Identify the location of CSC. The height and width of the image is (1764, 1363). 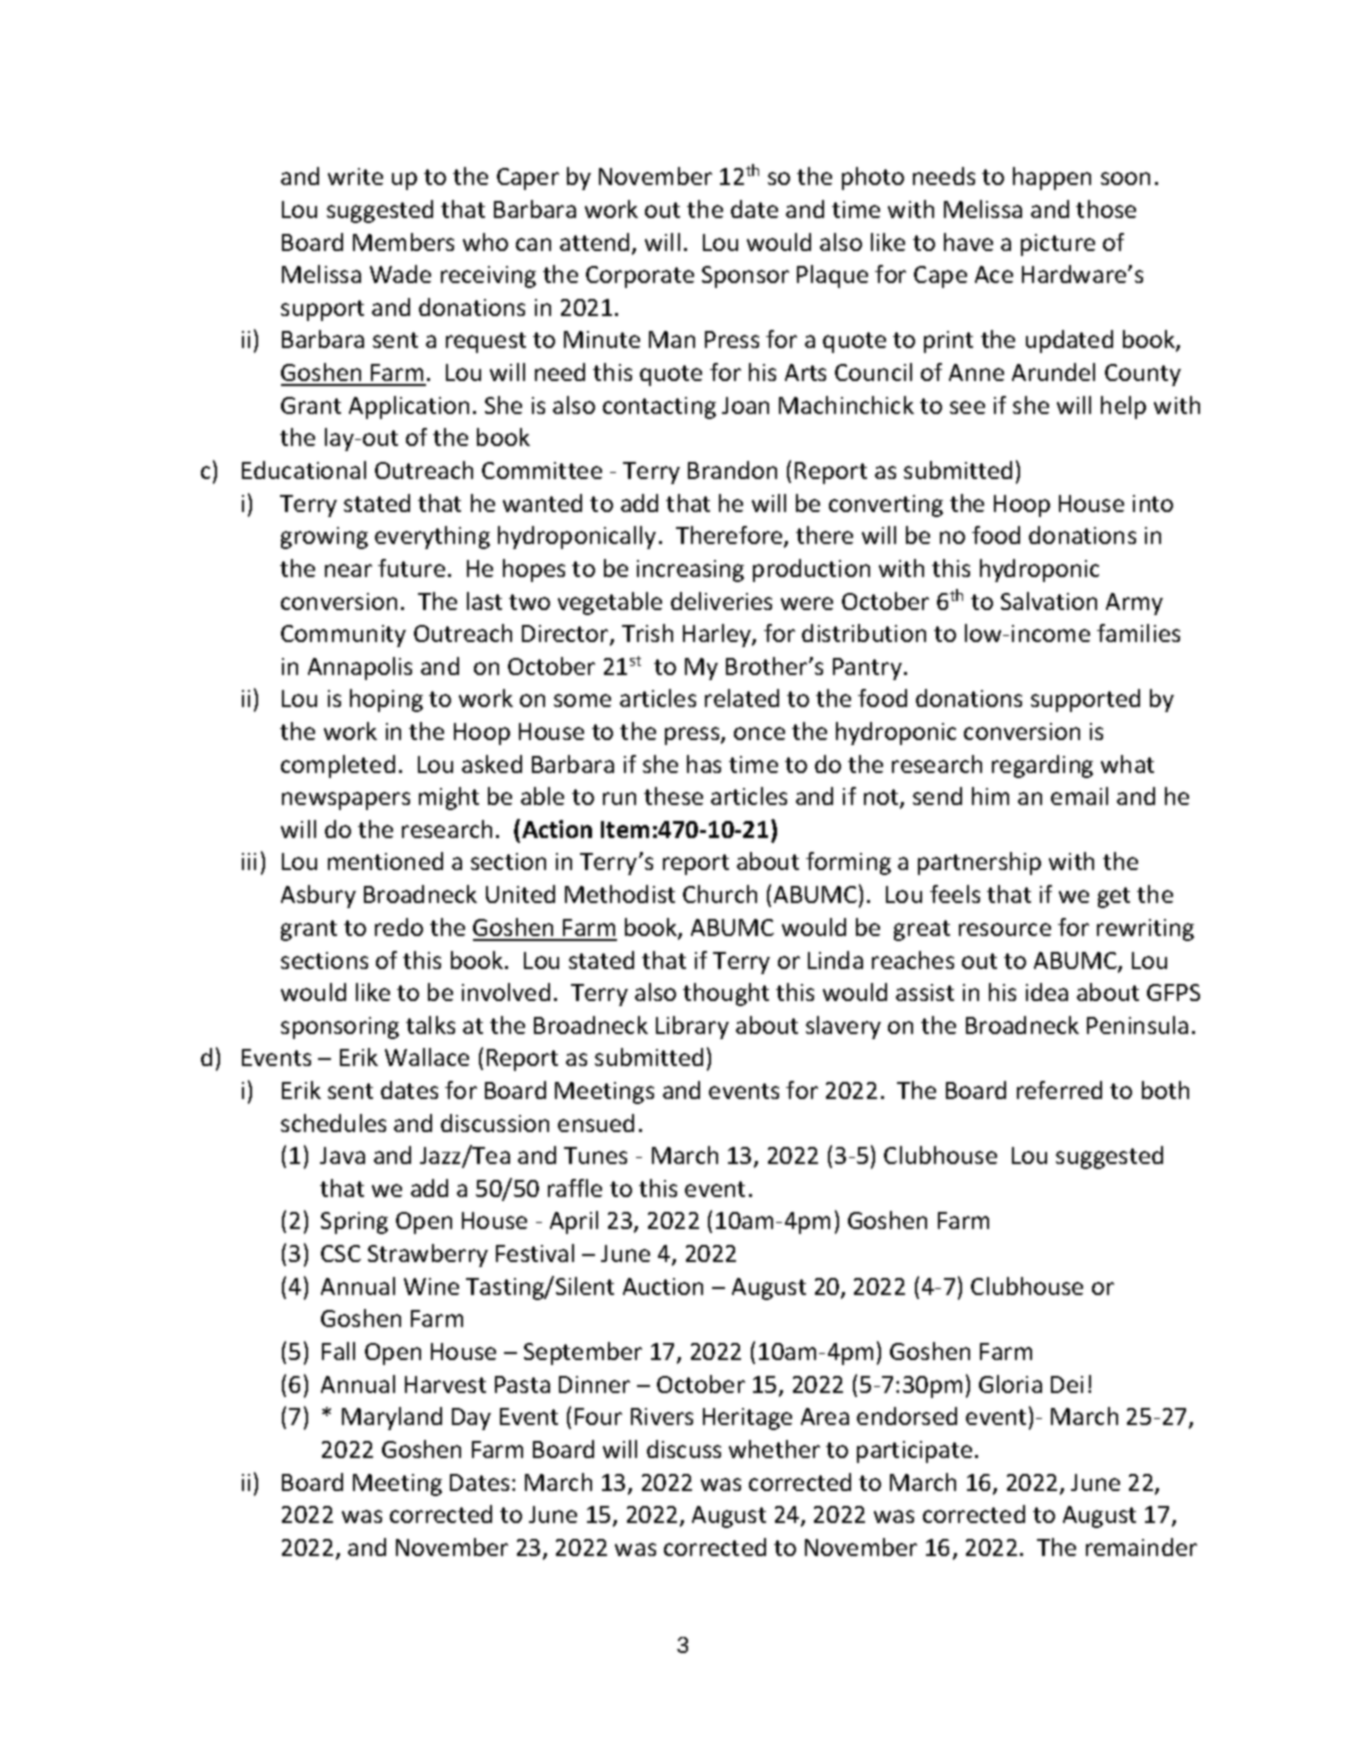
(341, 1253).
